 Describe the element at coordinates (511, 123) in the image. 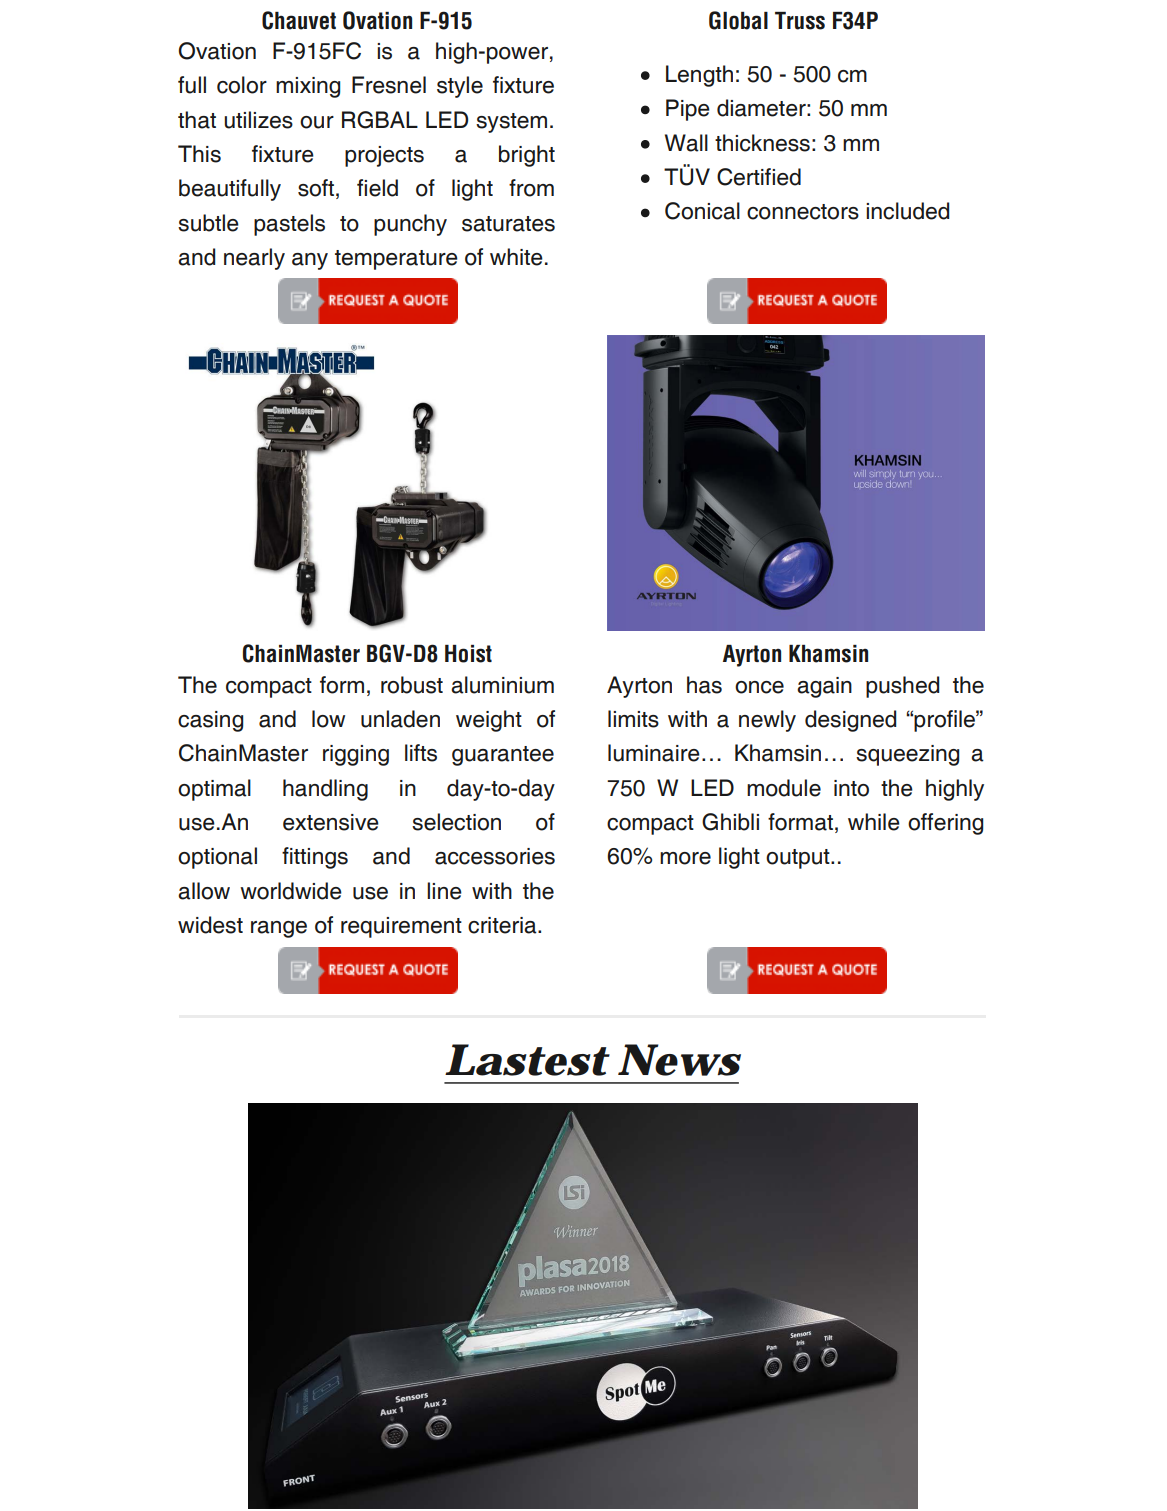

I see `system` at that location.
